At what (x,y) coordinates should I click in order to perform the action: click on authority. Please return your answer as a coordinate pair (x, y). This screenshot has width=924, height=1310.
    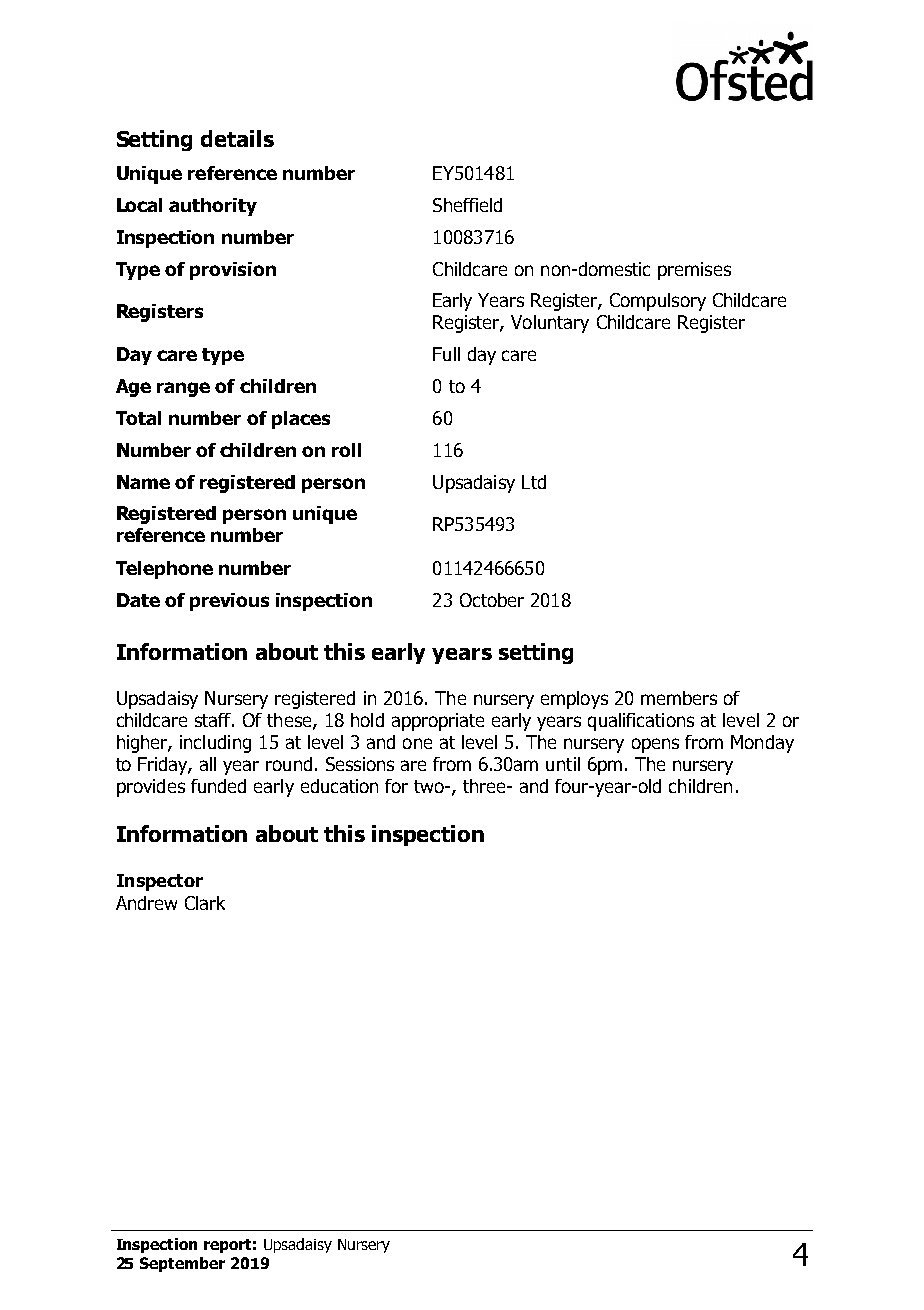
    Looking at the image, I should click on (213, 207).
